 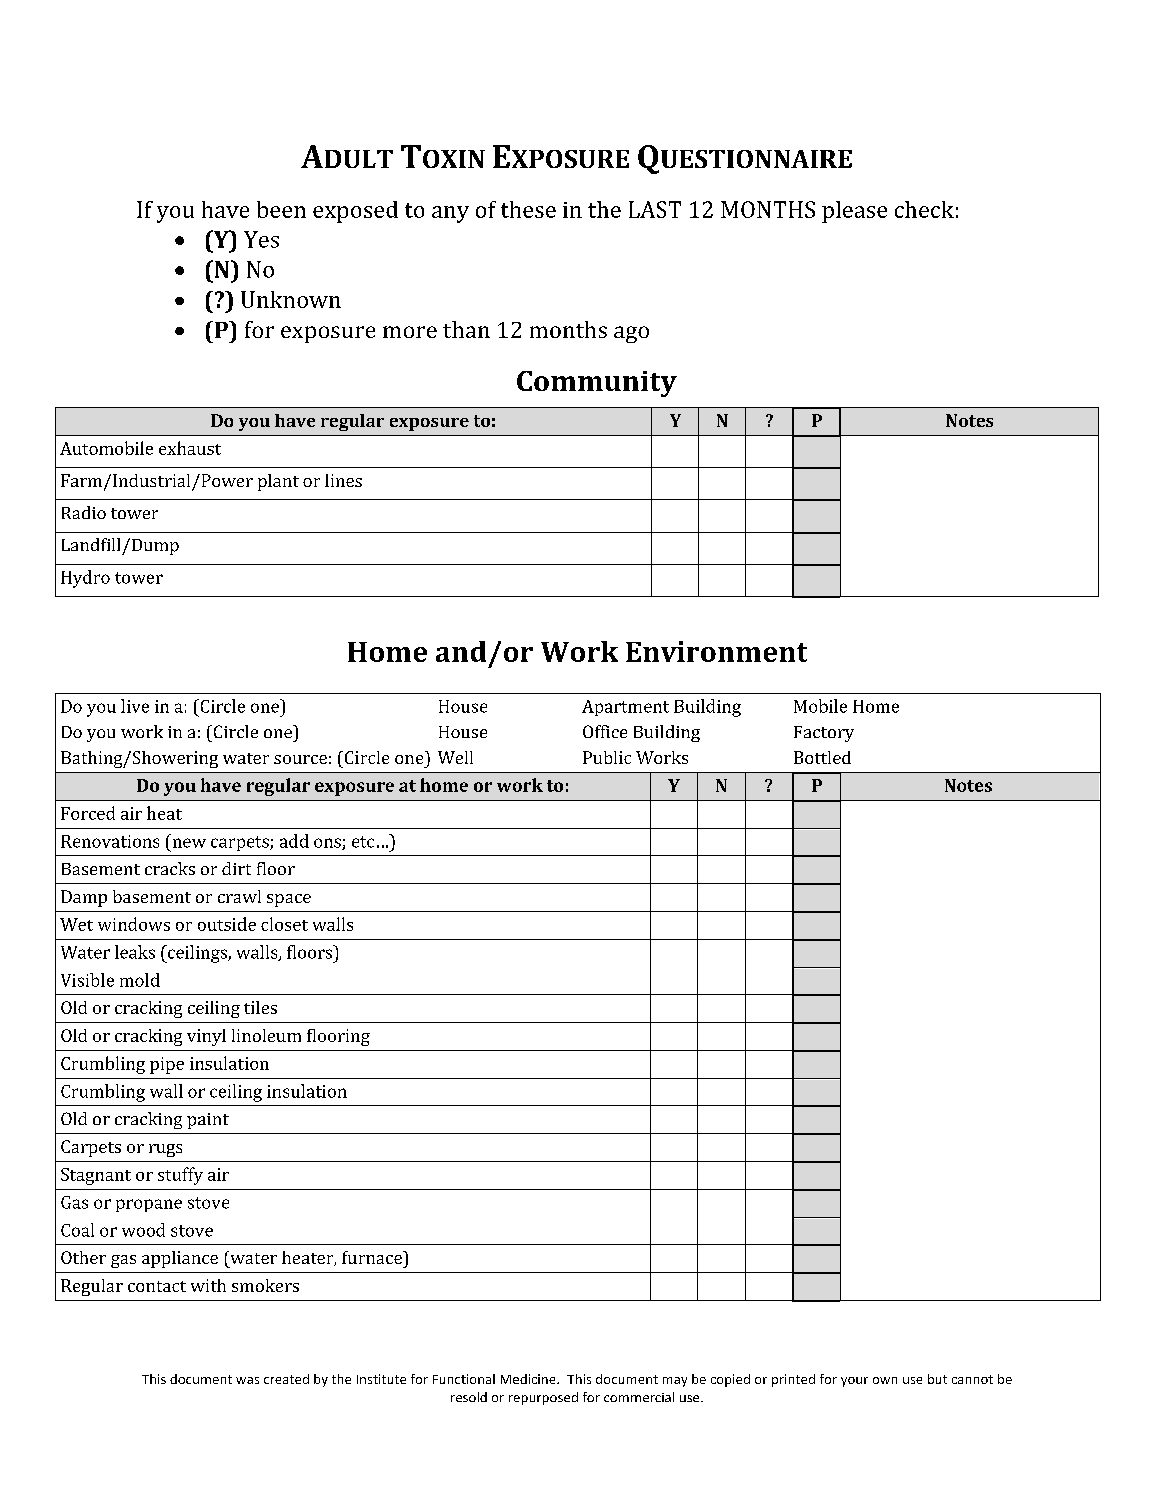 I want to click on Hydro, so click(x=85, y=579).
